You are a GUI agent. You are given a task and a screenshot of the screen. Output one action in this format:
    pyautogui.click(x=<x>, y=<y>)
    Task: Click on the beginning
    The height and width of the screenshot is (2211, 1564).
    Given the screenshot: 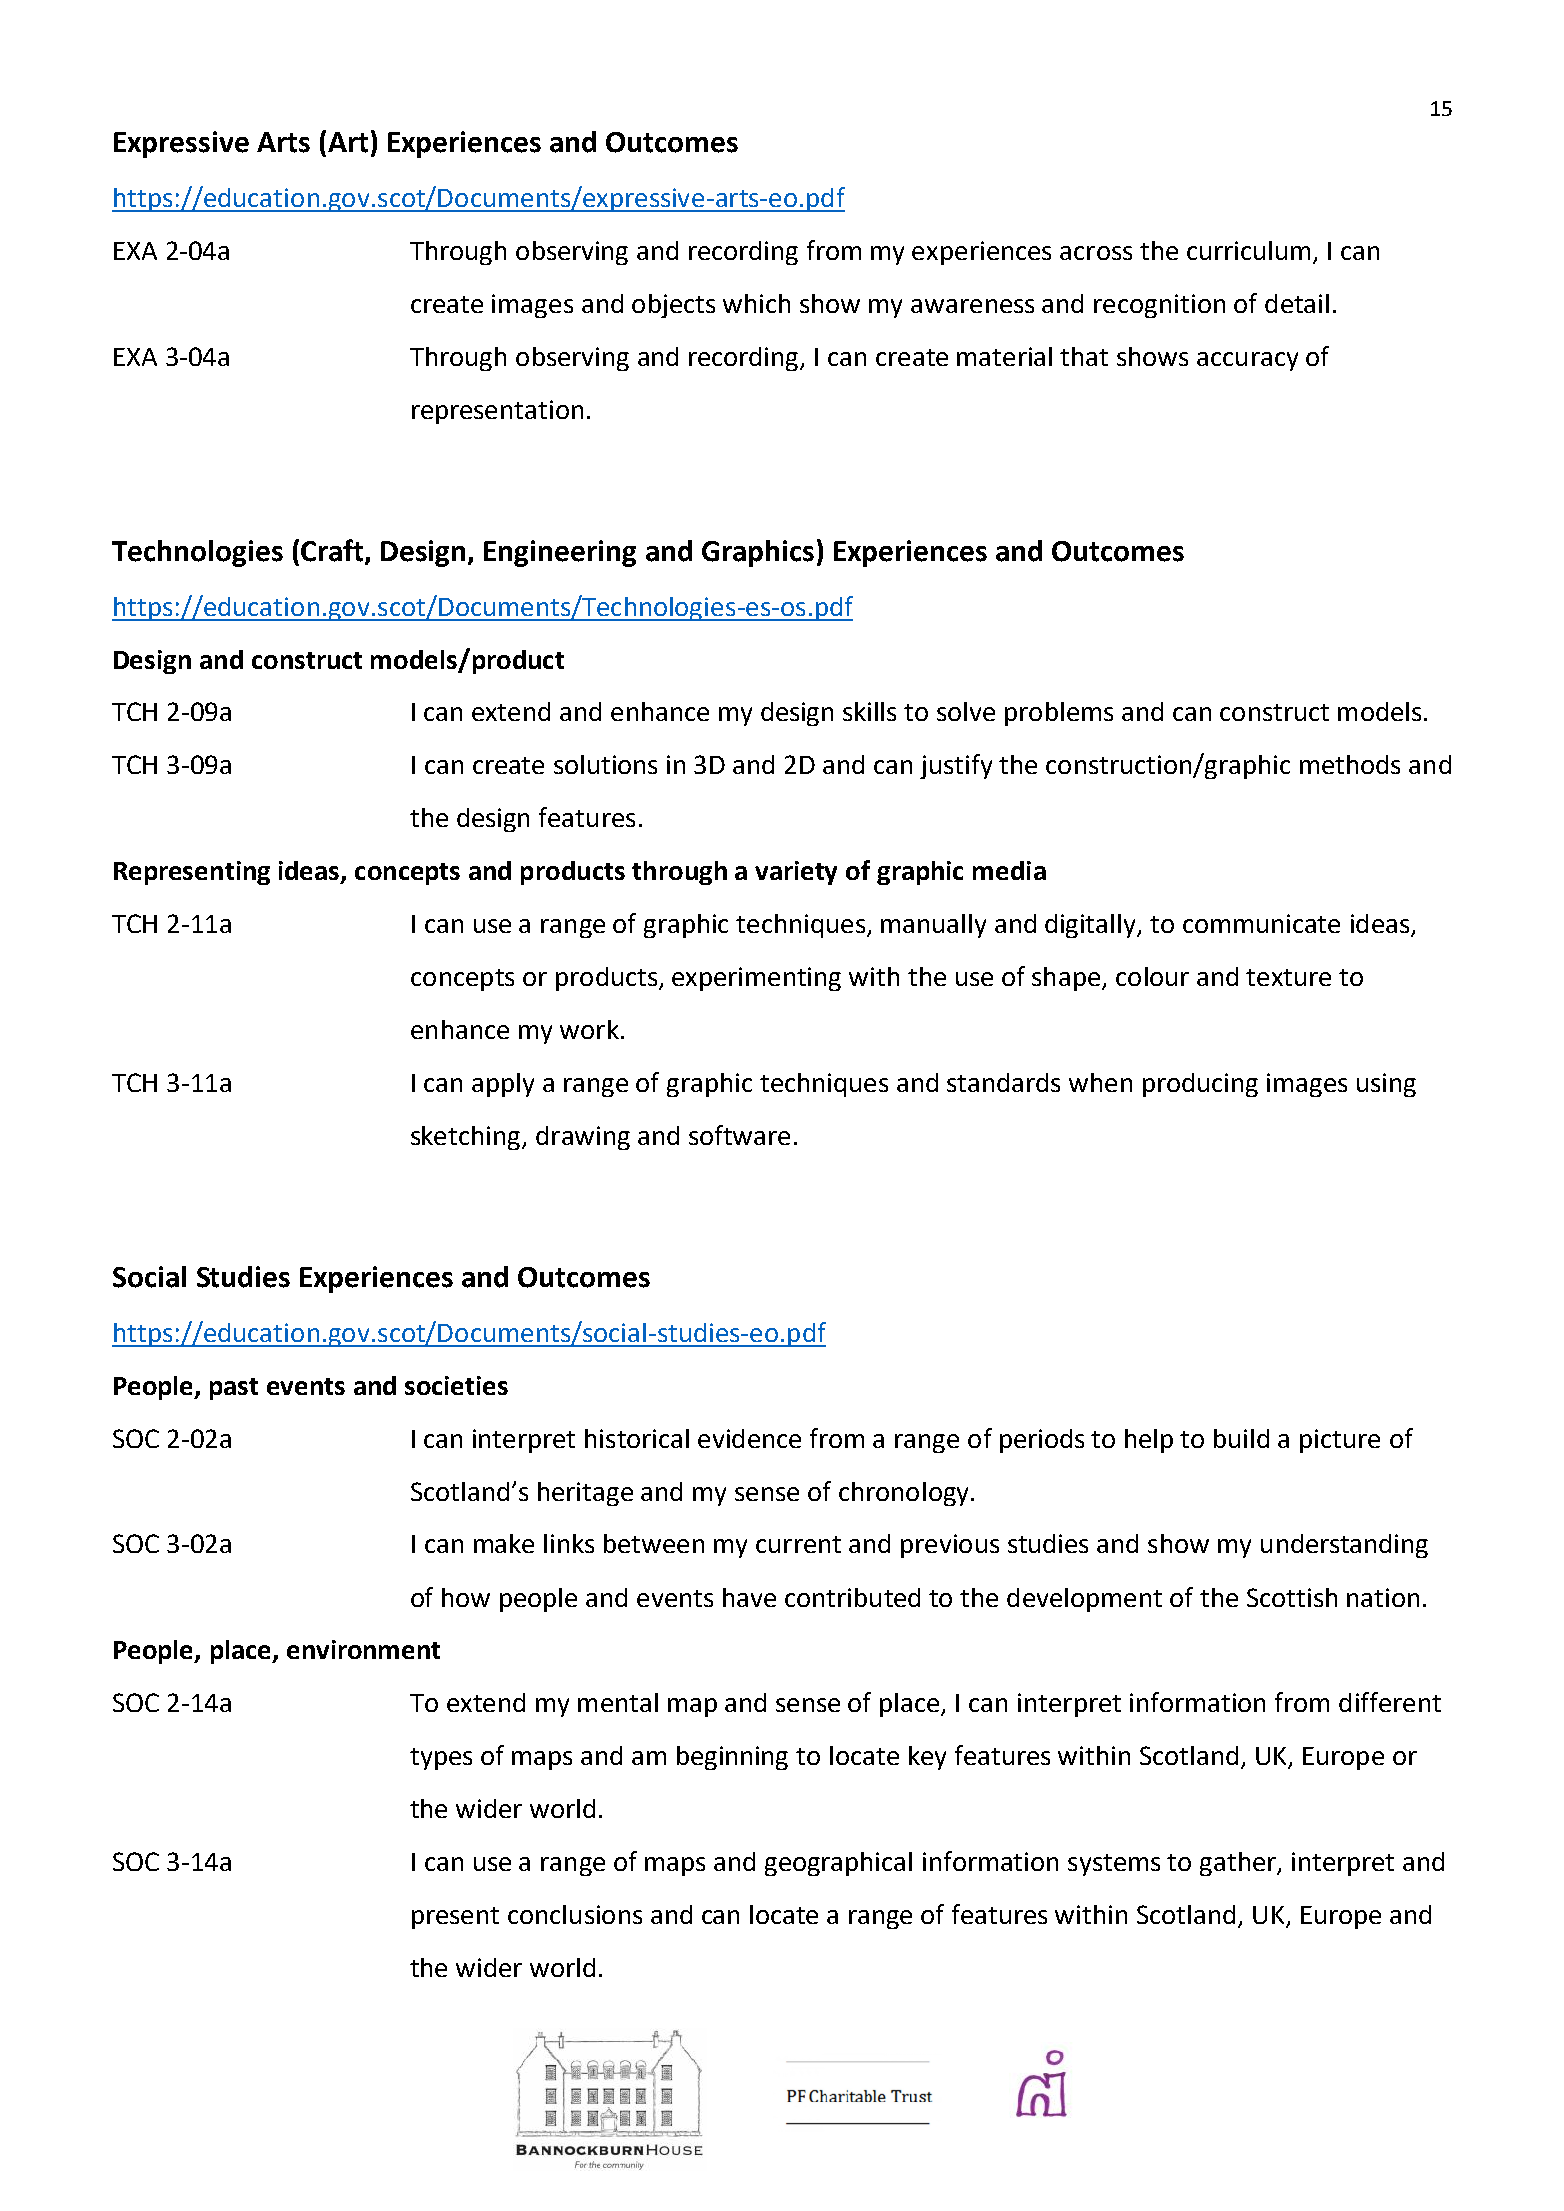 What is the action you would take?
    pyautogui.click(x=732, y=1758)
